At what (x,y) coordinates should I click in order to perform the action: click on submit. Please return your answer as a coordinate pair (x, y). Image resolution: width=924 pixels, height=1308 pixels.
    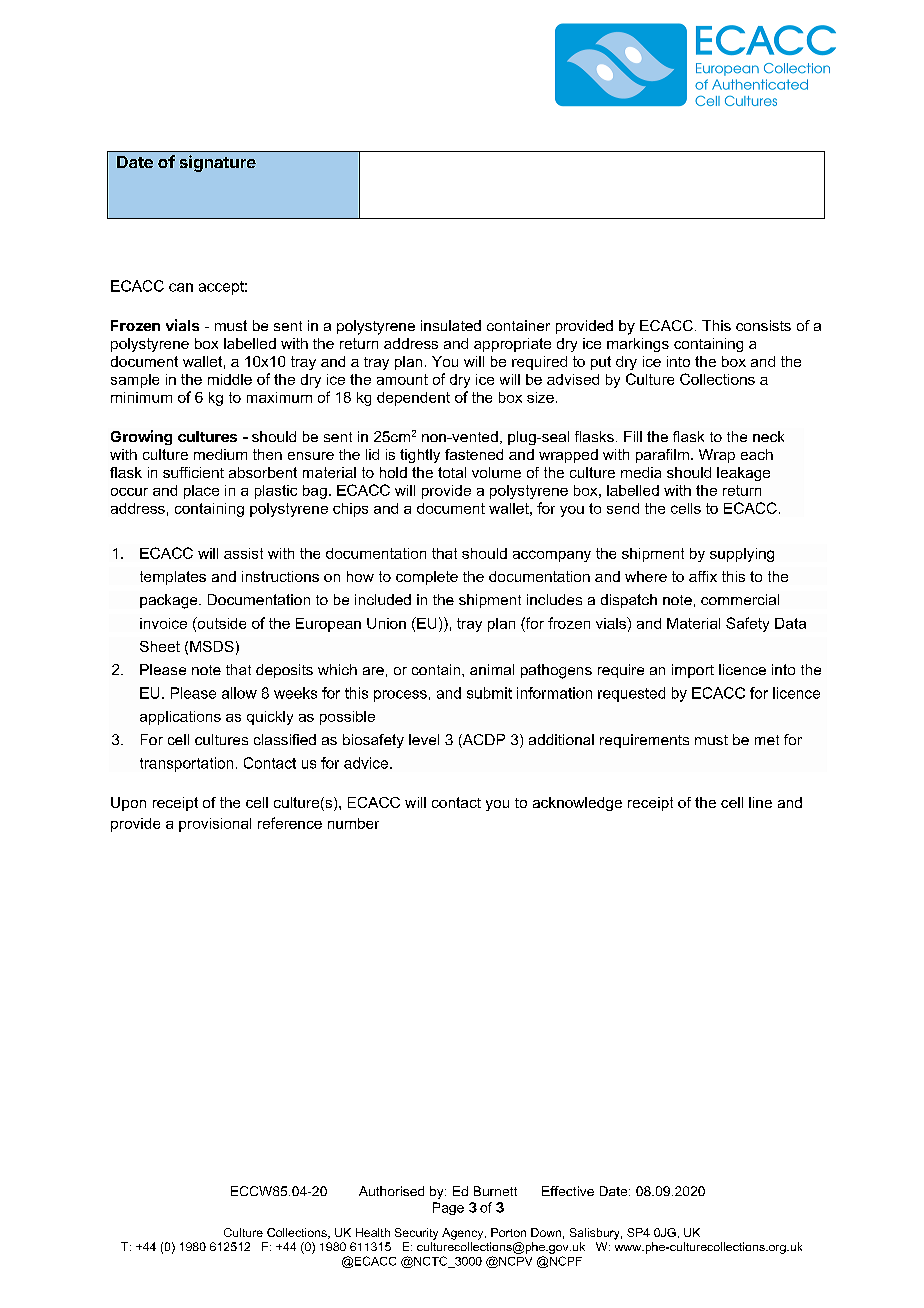
    Looking at the image, I should click on (489, 693).
